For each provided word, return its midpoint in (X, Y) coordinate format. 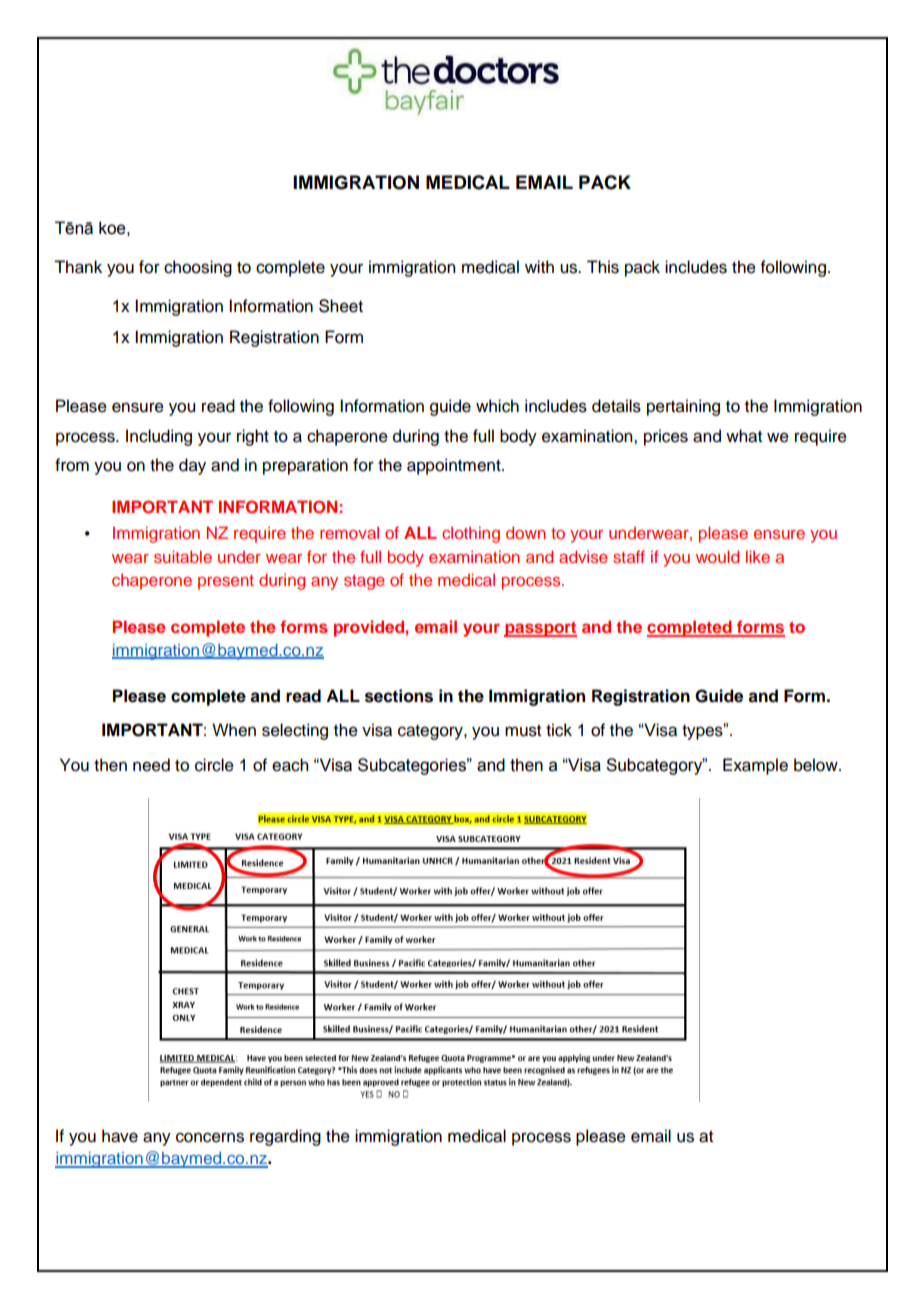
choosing (198, 268)
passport (540, 629)
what (744, 436)
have (120, 1136)
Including (159, 437)
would (717, 556)
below (817, 765)
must (523, 731)
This (603, 267)
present (226, 582)
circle (214, 765)
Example (755, 766)
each (290, 765)
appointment (455, 466)
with (539, 266)
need (151, 765)
